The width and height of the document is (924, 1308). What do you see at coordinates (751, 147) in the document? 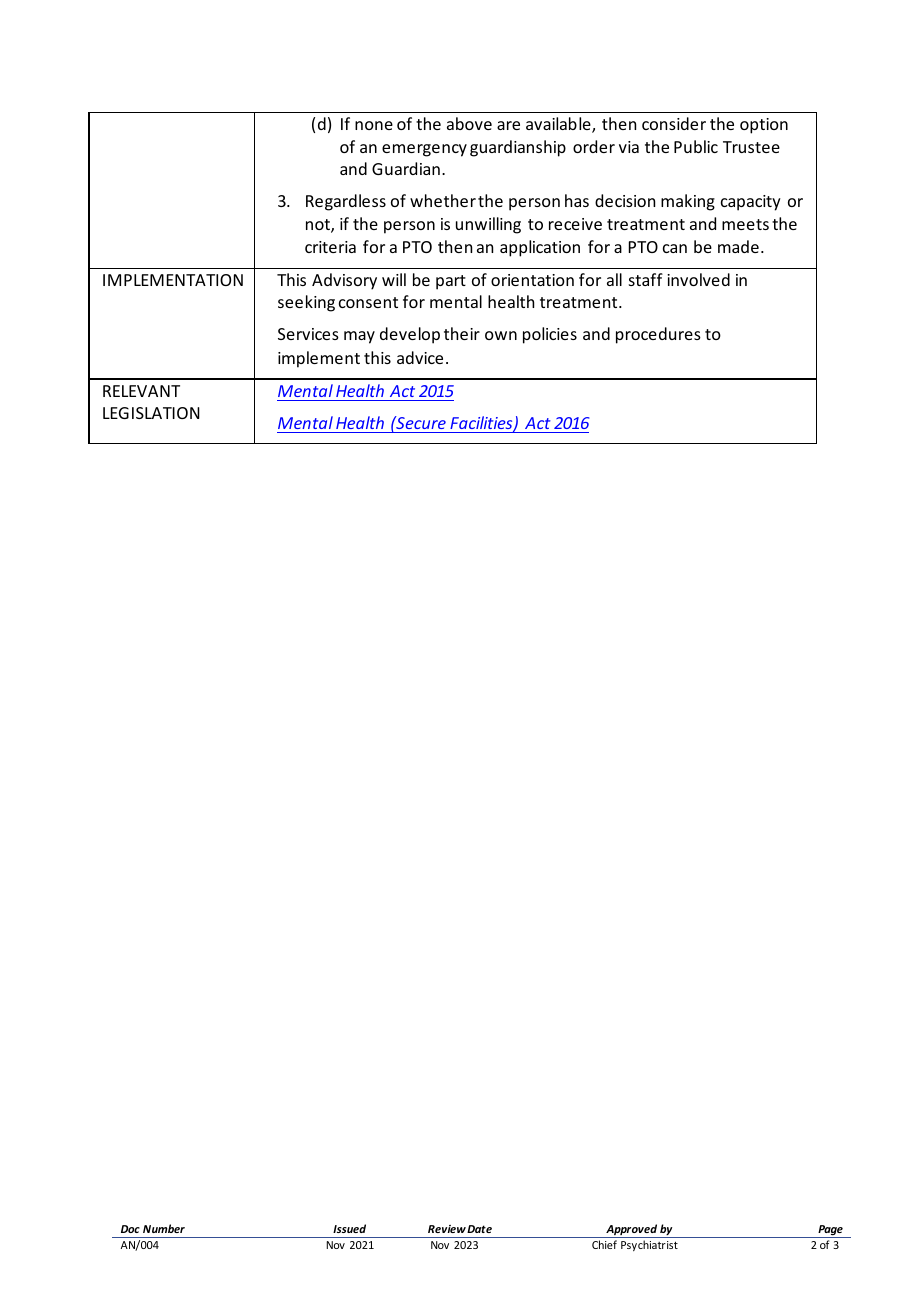
I see `Trustee` at bounding box center [751, 147].
